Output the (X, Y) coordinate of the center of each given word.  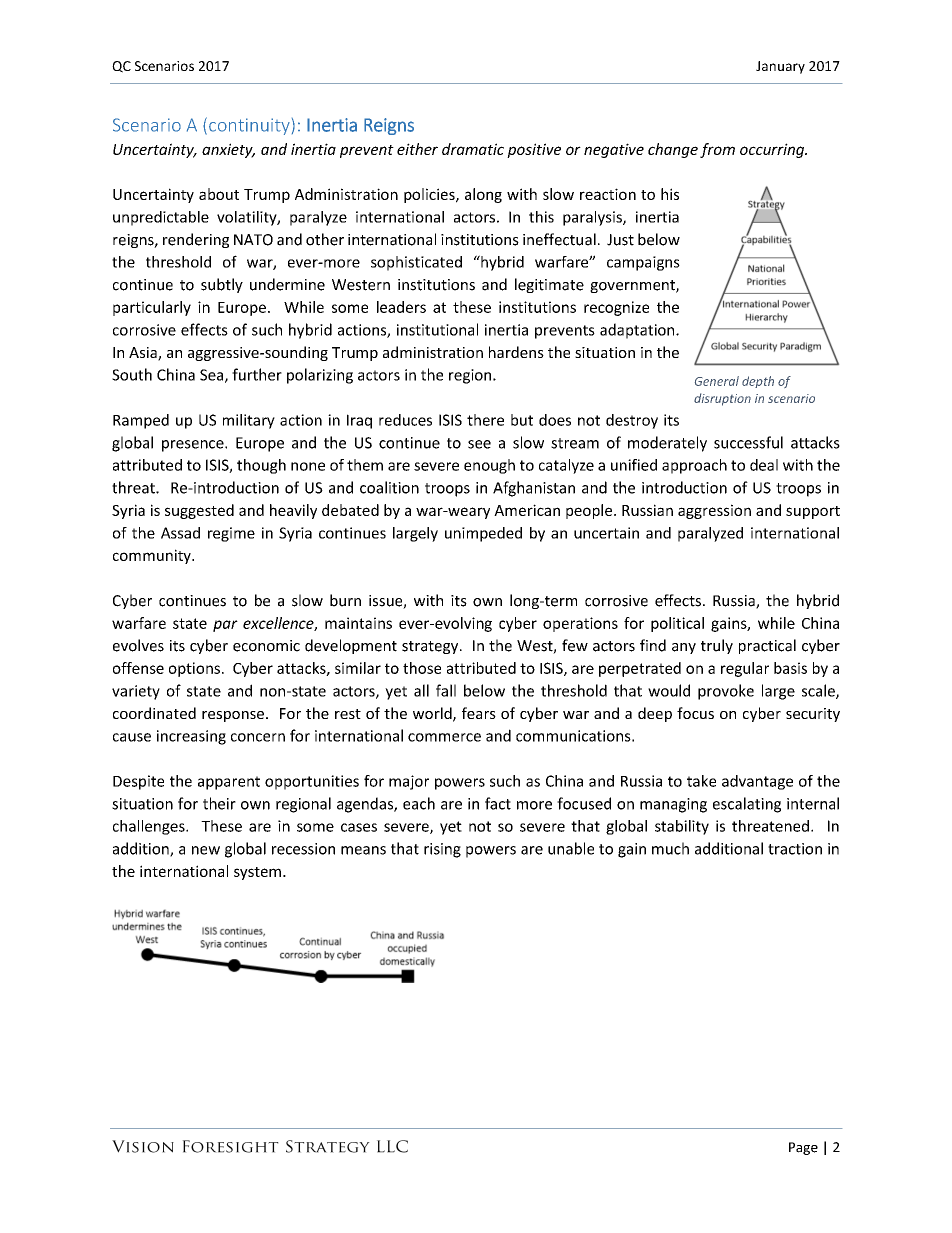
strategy (431, 647)
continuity (249, 126)
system (257, 873)
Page (803, 1148)
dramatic (473, 149)
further (257, 374)
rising (442, 850)
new (206, 850)
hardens (516, 352)
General (717, 381)
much (670, 848)
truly (717, 646)
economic (266, 646)
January (780, 67)
